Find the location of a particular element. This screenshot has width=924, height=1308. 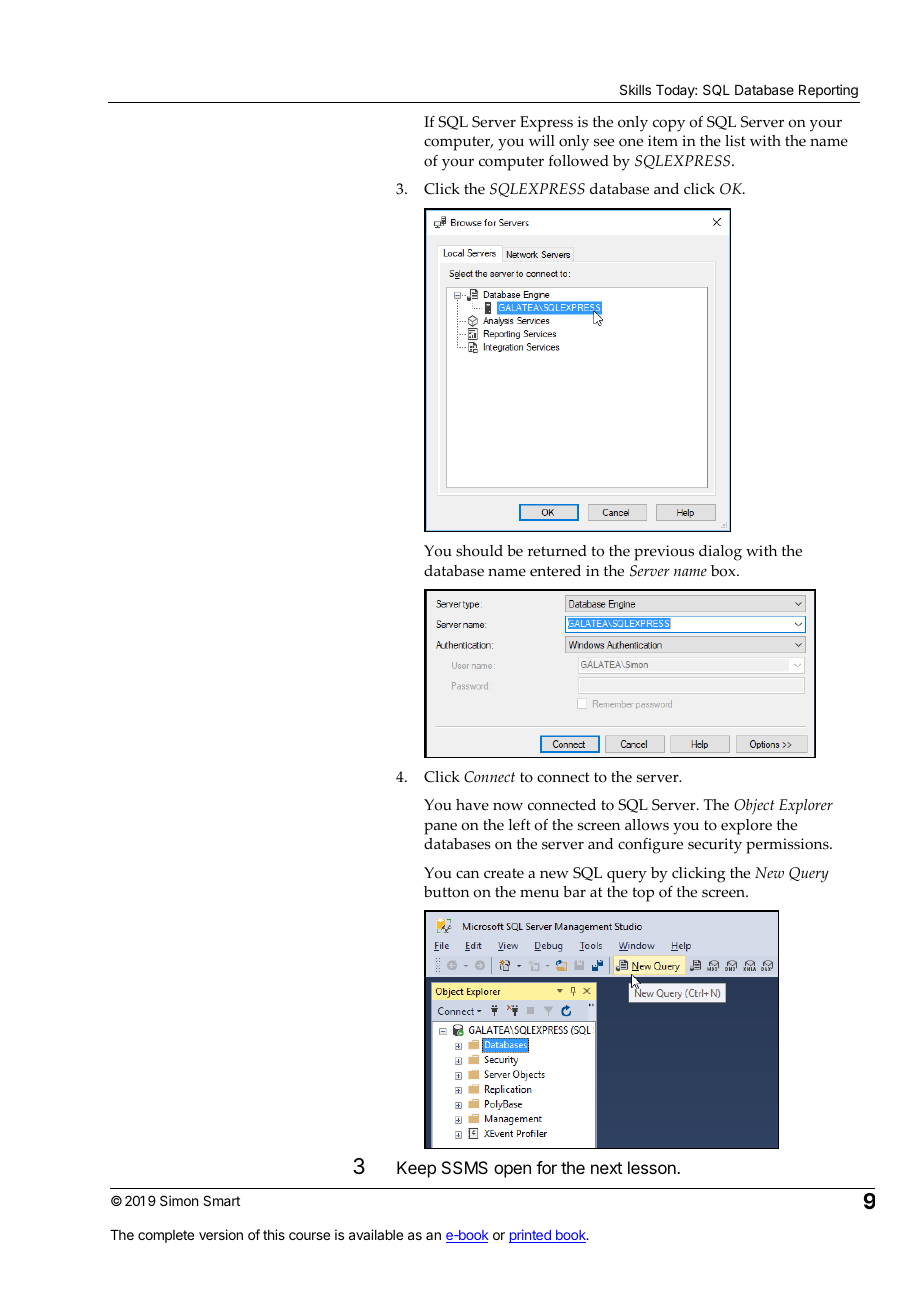

will is located at coordinates (542, 140).
